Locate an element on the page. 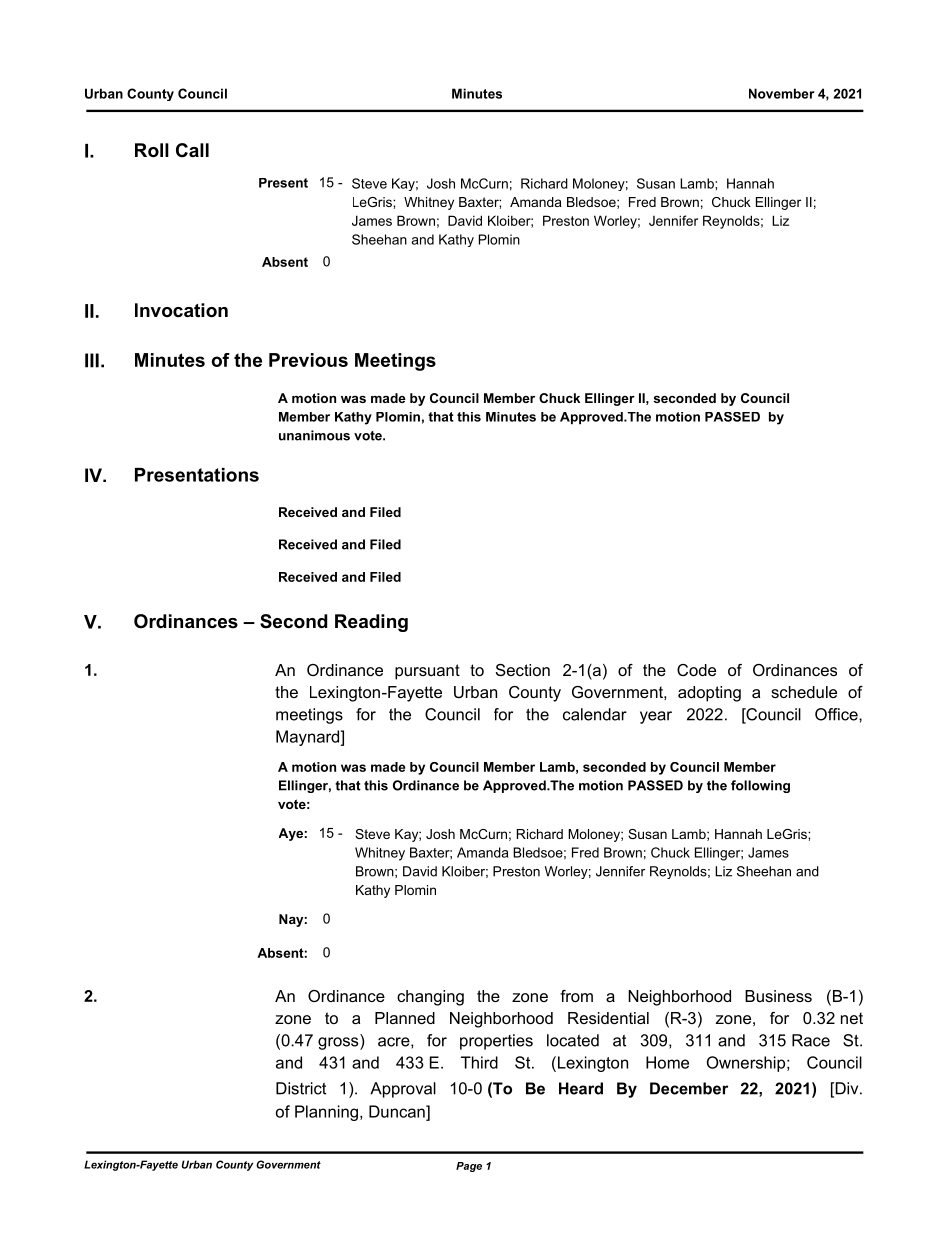  Call is located at coordinates (192, 150).
